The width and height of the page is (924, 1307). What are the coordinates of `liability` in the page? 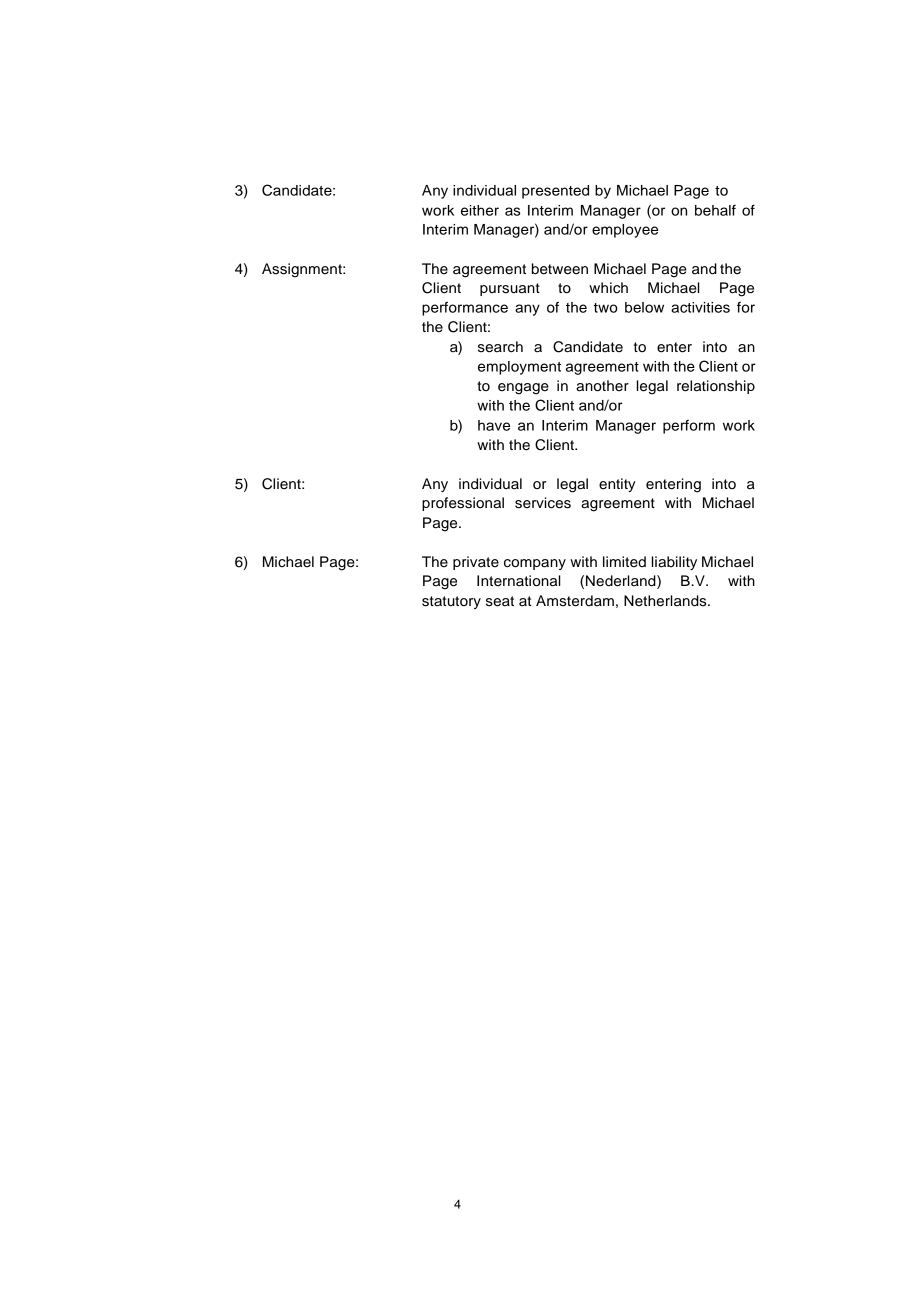 It's located at (674, 563).
